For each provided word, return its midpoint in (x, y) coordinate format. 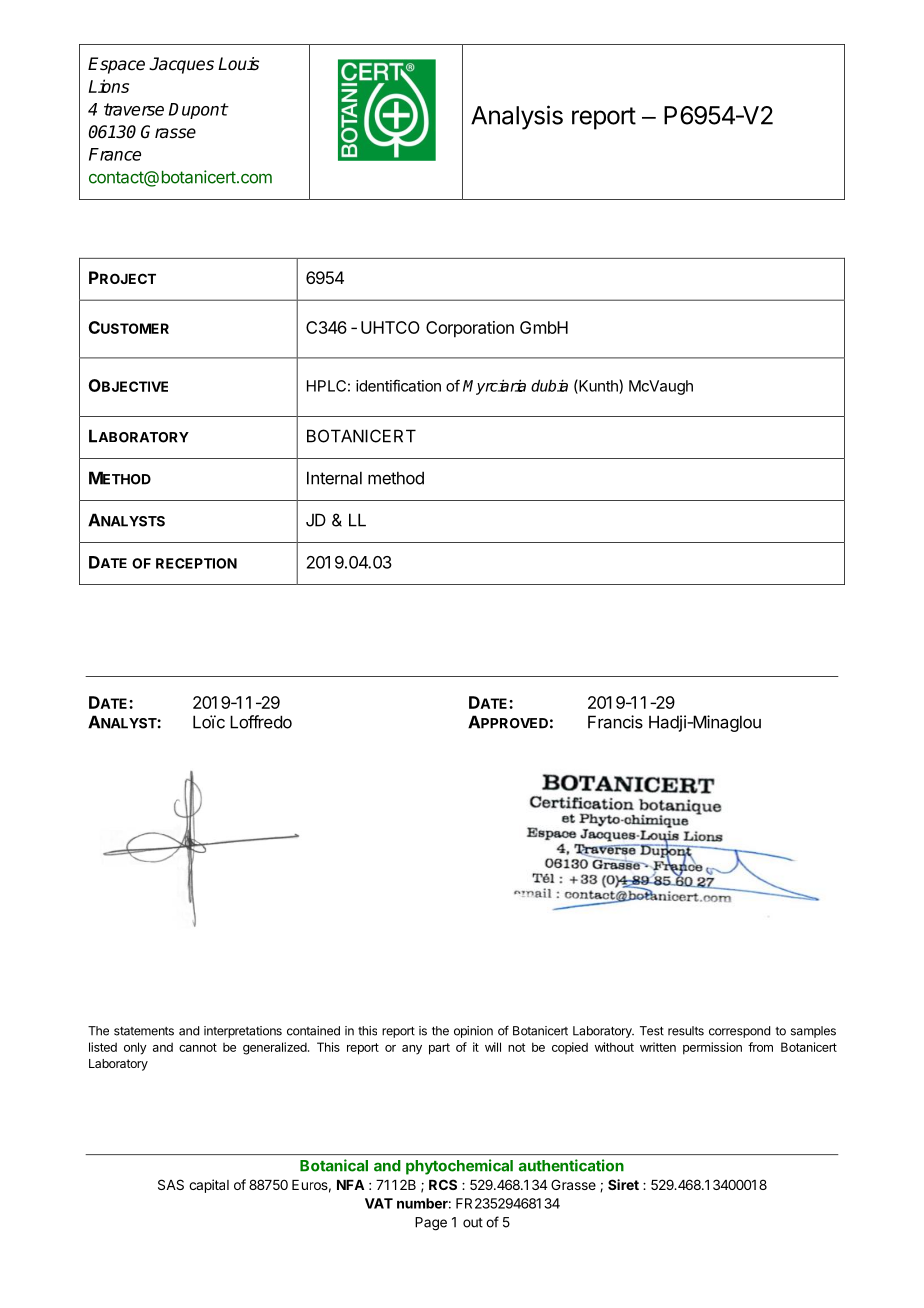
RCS (443, 1184)
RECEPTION (196, 563)
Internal (334, 478)
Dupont (198, 111)
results (686, 1031)
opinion (473, 1032)
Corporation (470, 329)
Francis (615, 722)
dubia (549, 385)
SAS (171, 1184)
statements (144, 1031)
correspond (739, 1032)
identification (398, 385)
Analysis (517, 117)
